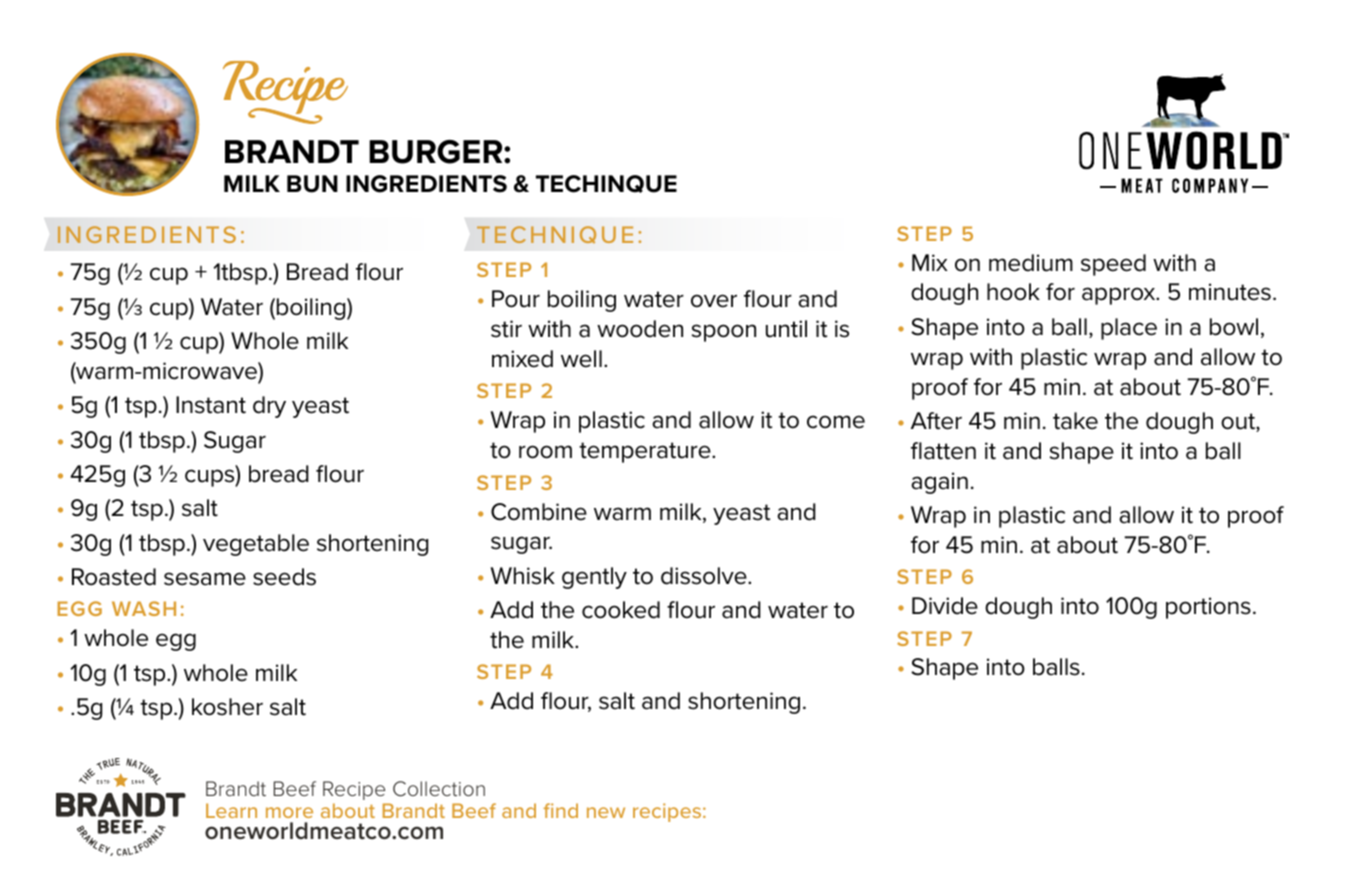 The image size is (1345, 896). What do you see at coordinates (437, 152) in the document?
I see `BURGER` at bounding box center [437, 152].
